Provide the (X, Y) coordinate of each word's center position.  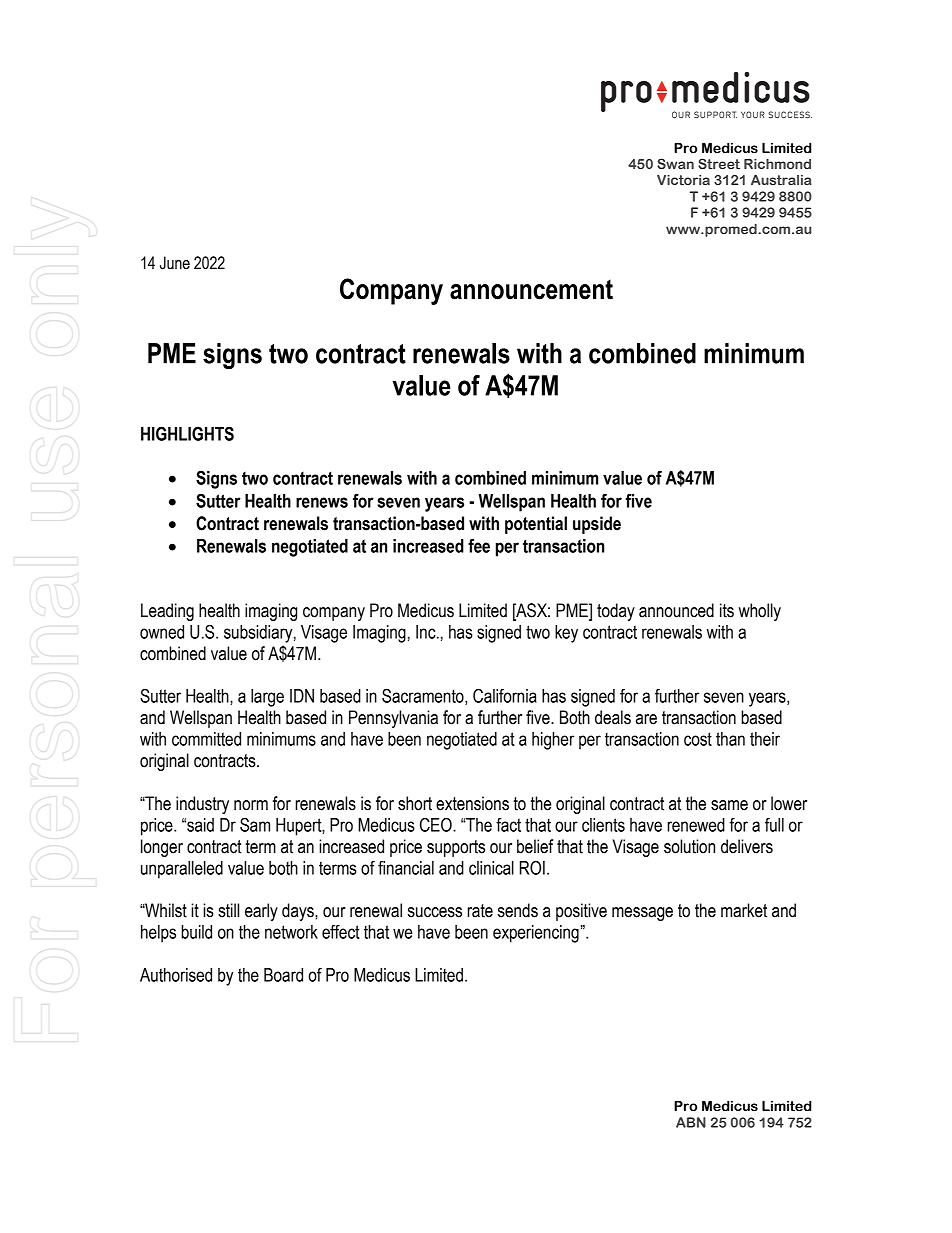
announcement (531, 289)
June (175, 263)
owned (162, 632)
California (505, 695)
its (727, 610)
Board (283, 975)
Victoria (683, 180)
